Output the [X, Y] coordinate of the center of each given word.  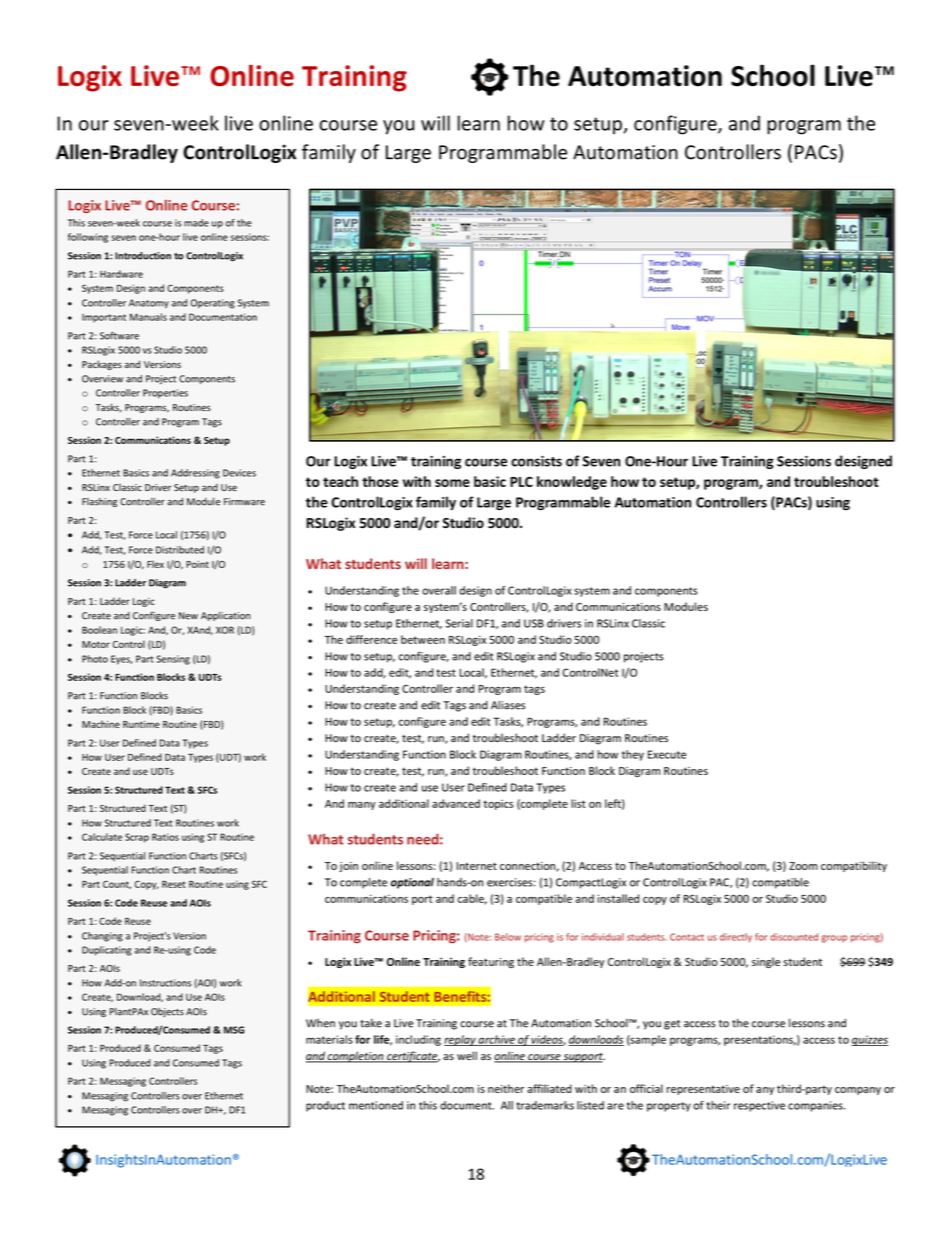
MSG [234, 1030]
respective [759, 1106]
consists [536, 461]
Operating [213, 304]
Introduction [143, 256]
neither [506, 1088]
